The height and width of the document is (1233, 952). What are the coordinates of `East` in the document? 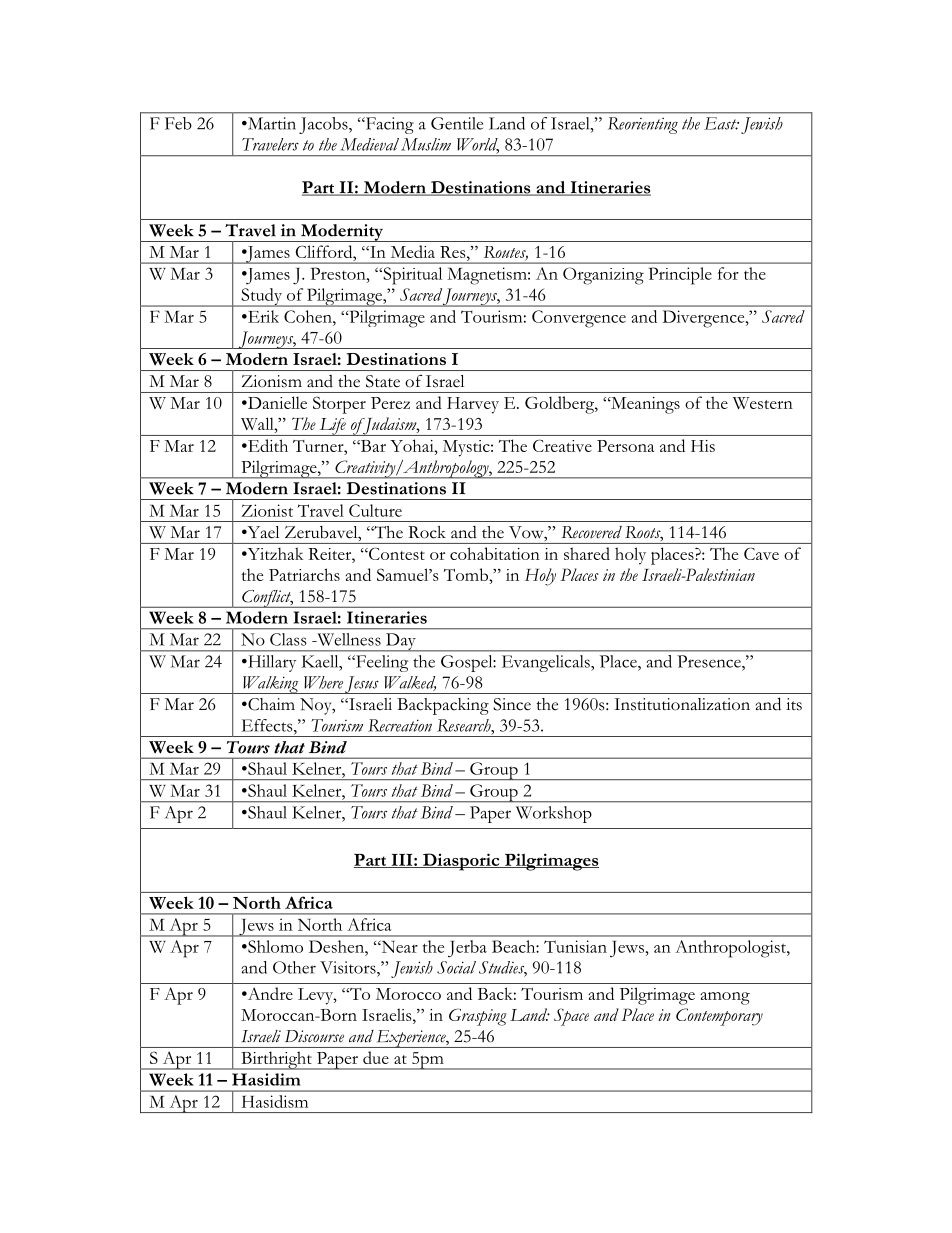 It's located at (721, 123).
